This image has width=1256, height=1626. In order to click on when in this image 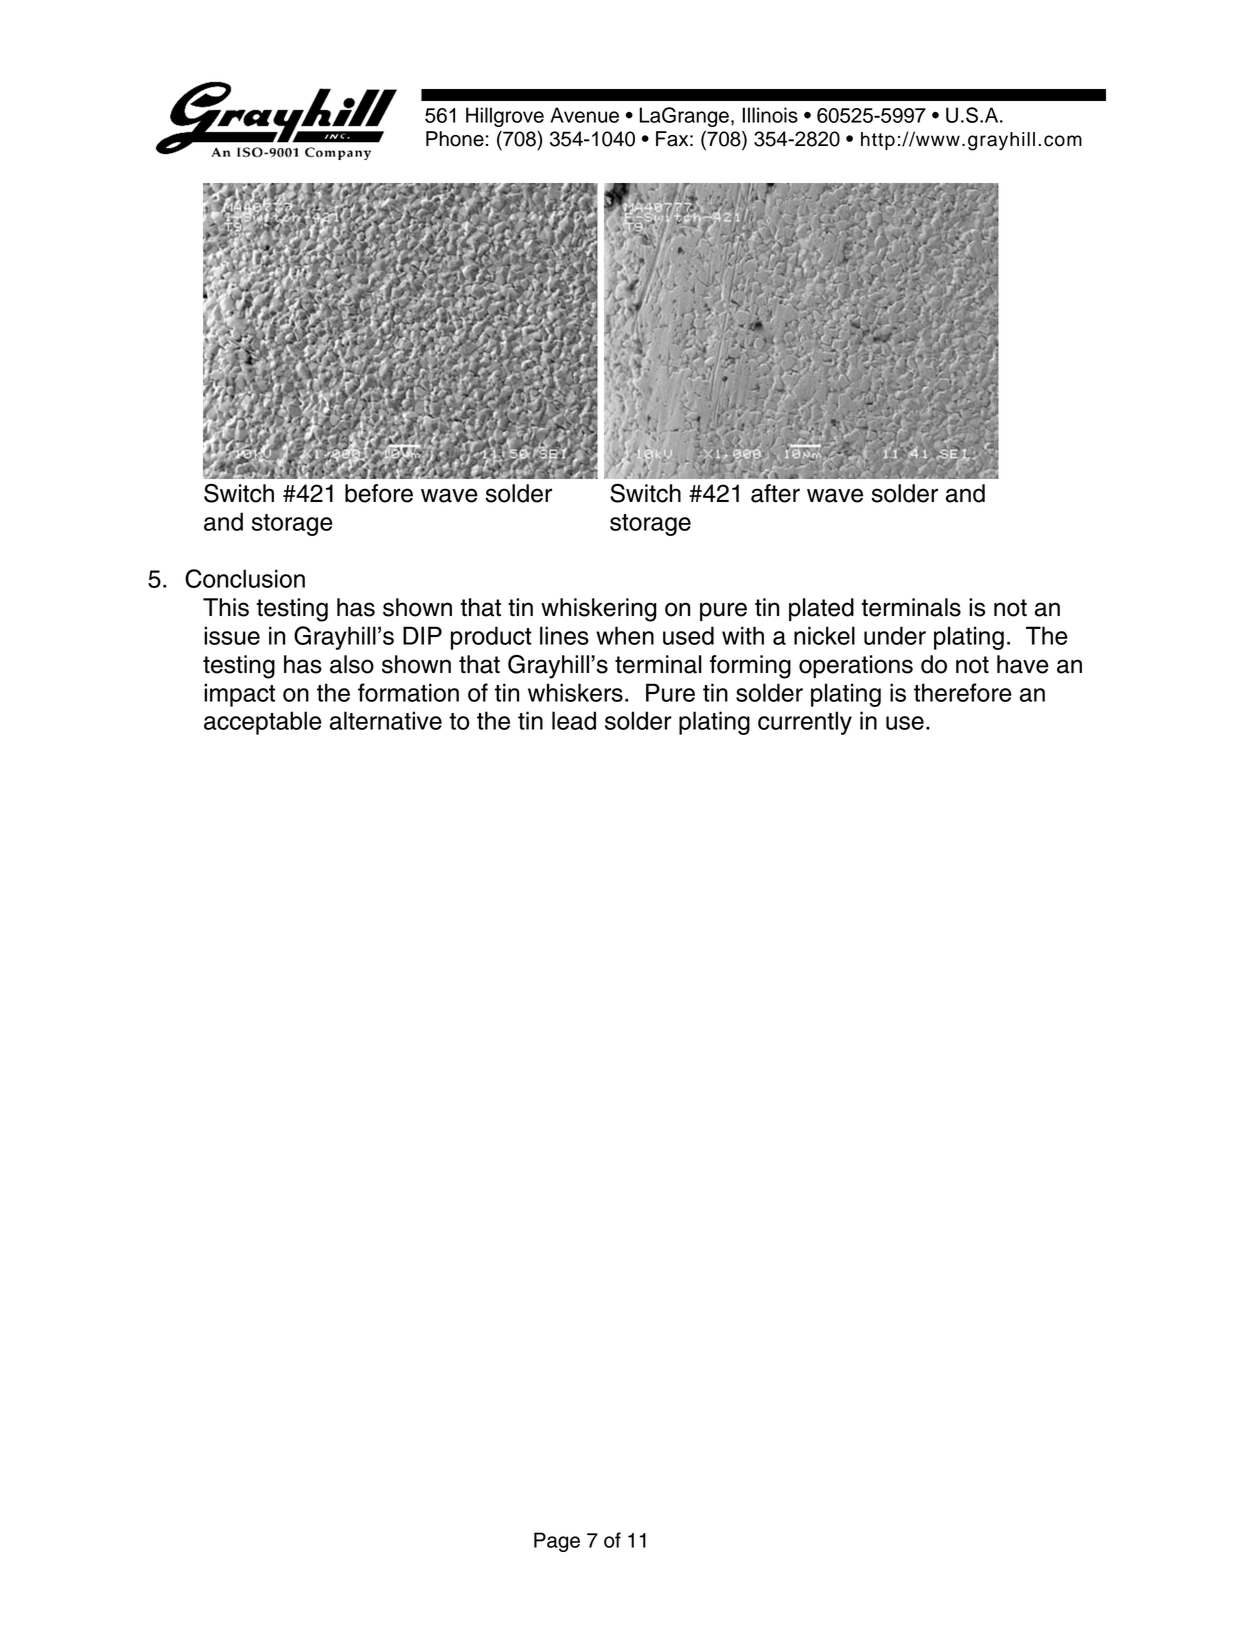, I will do `click(625, 635)`.
